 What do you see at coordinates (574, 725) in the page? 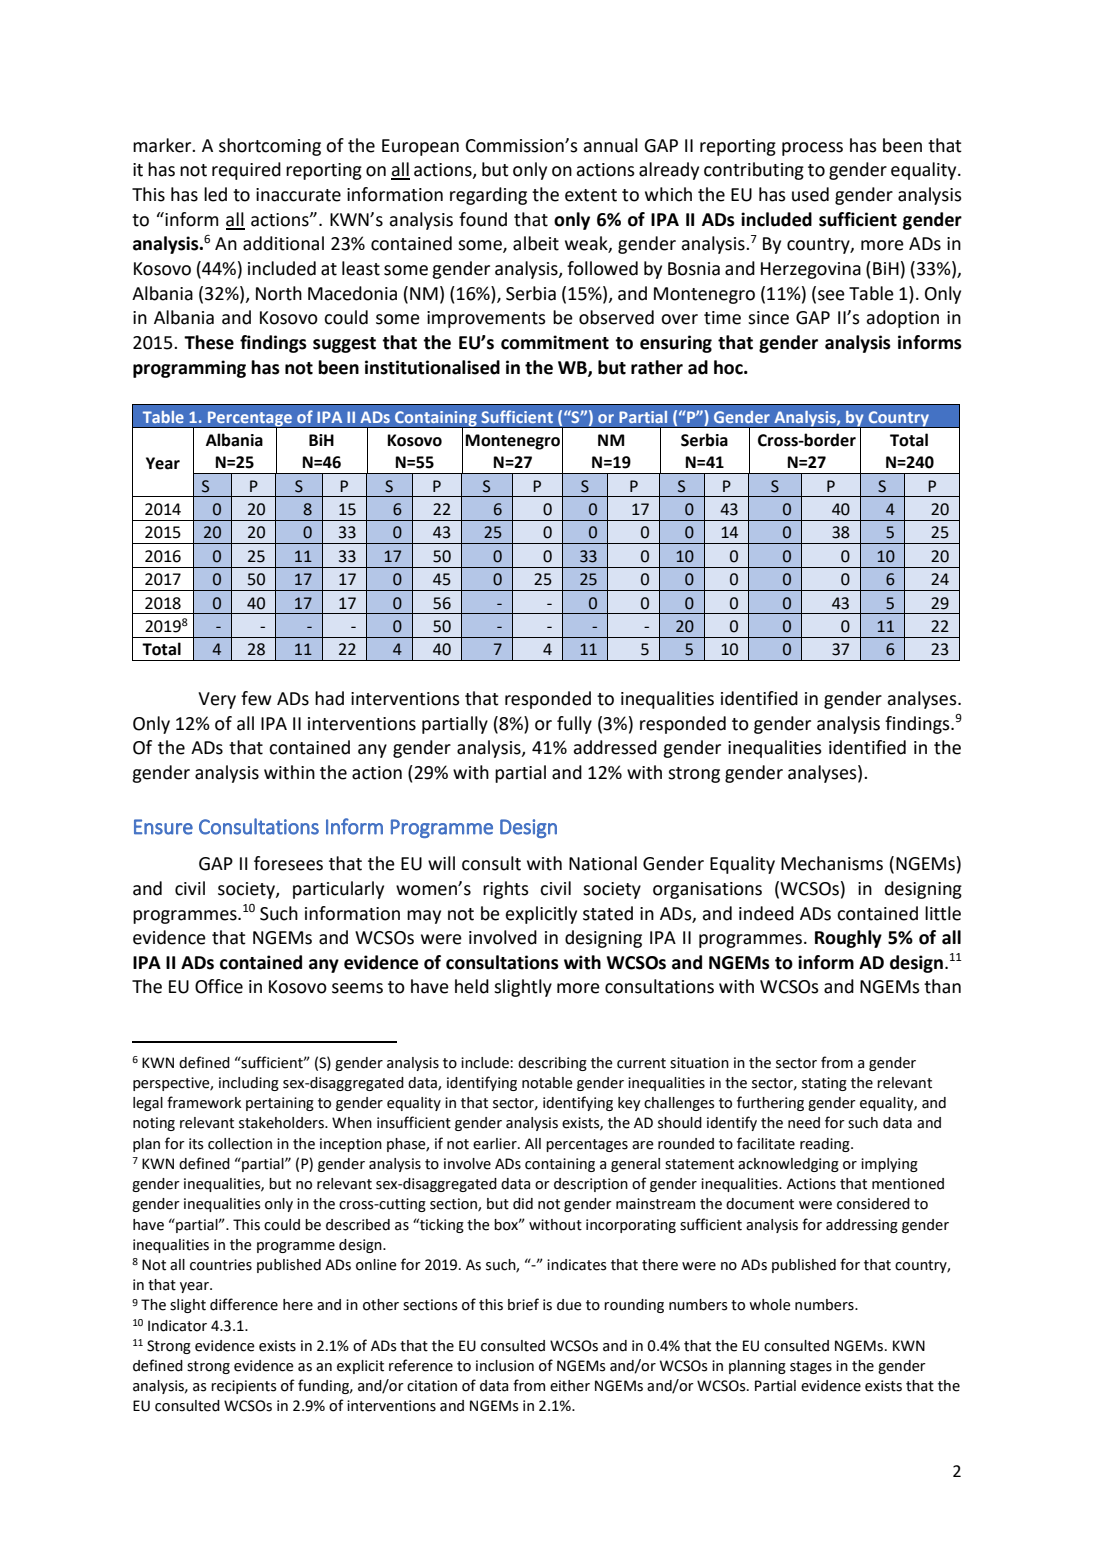
I see `fully` at bounding box center [574, 725].
